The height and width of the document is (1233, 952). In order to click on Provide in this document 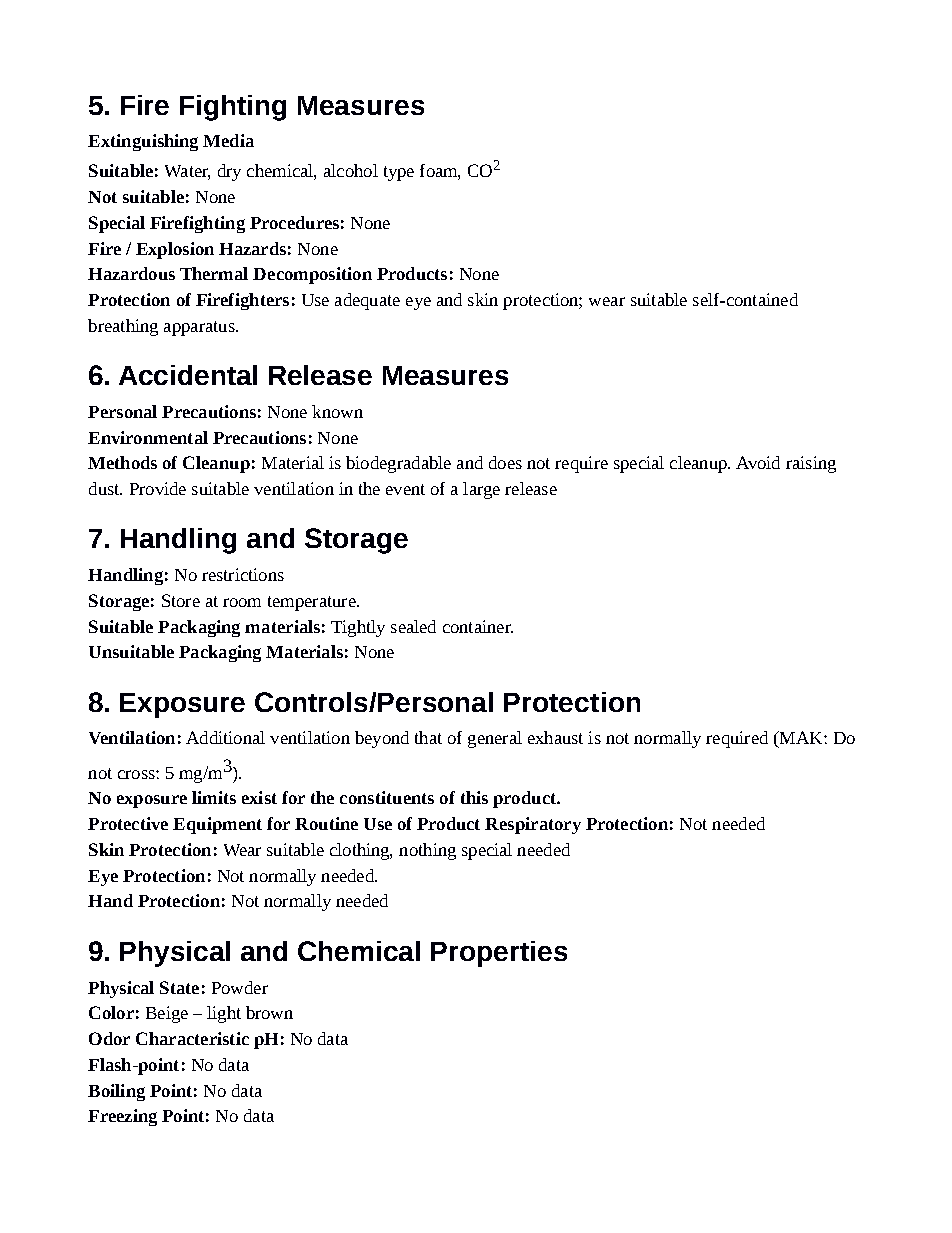, I will do `click(158, 488)`.
